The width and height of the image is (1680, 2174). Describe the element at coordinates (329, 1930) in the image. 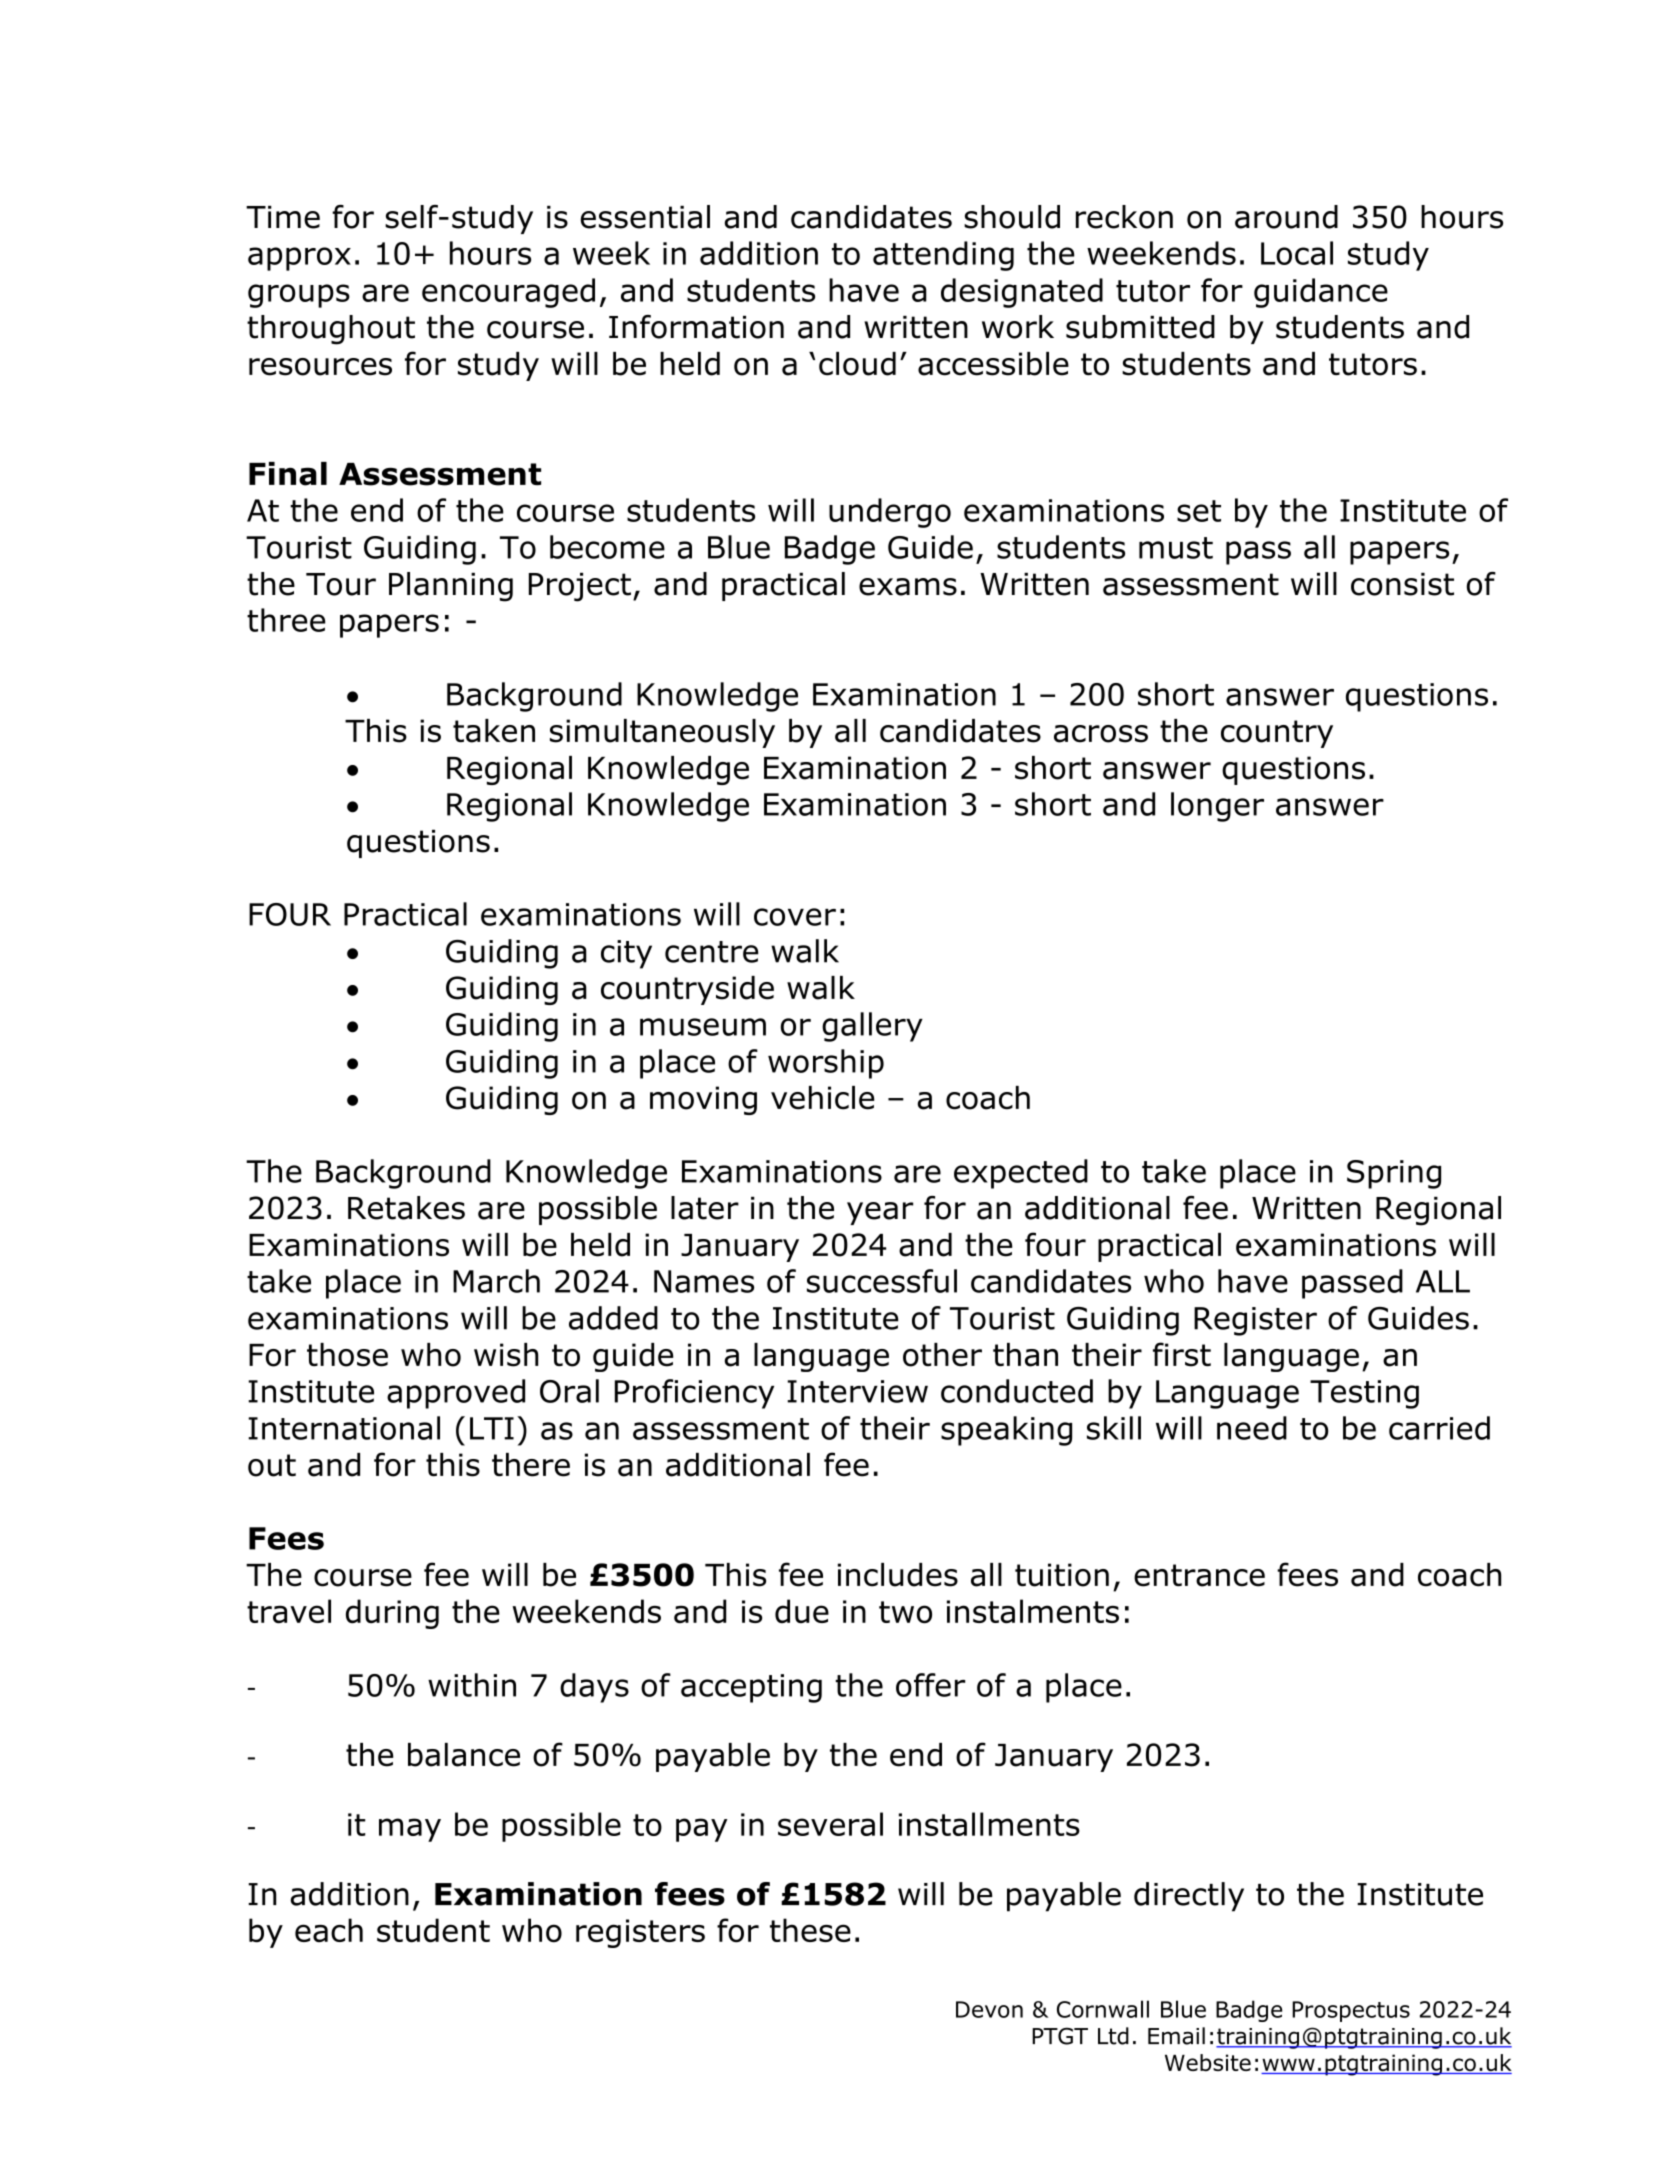

I see `each` at that location.
